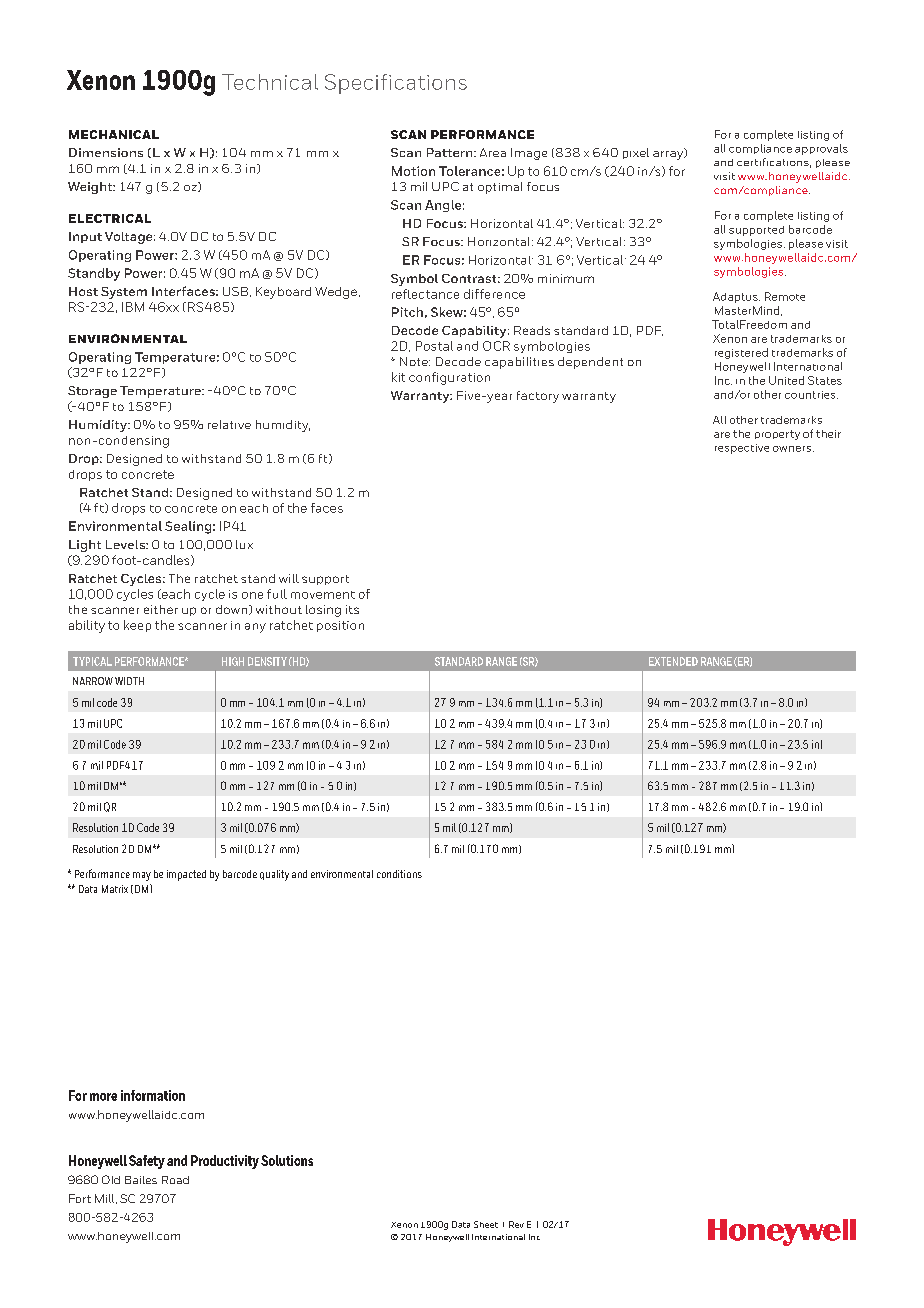 This screenshot has width=924, height=1308. I want to click on array, so click(669, 154).
